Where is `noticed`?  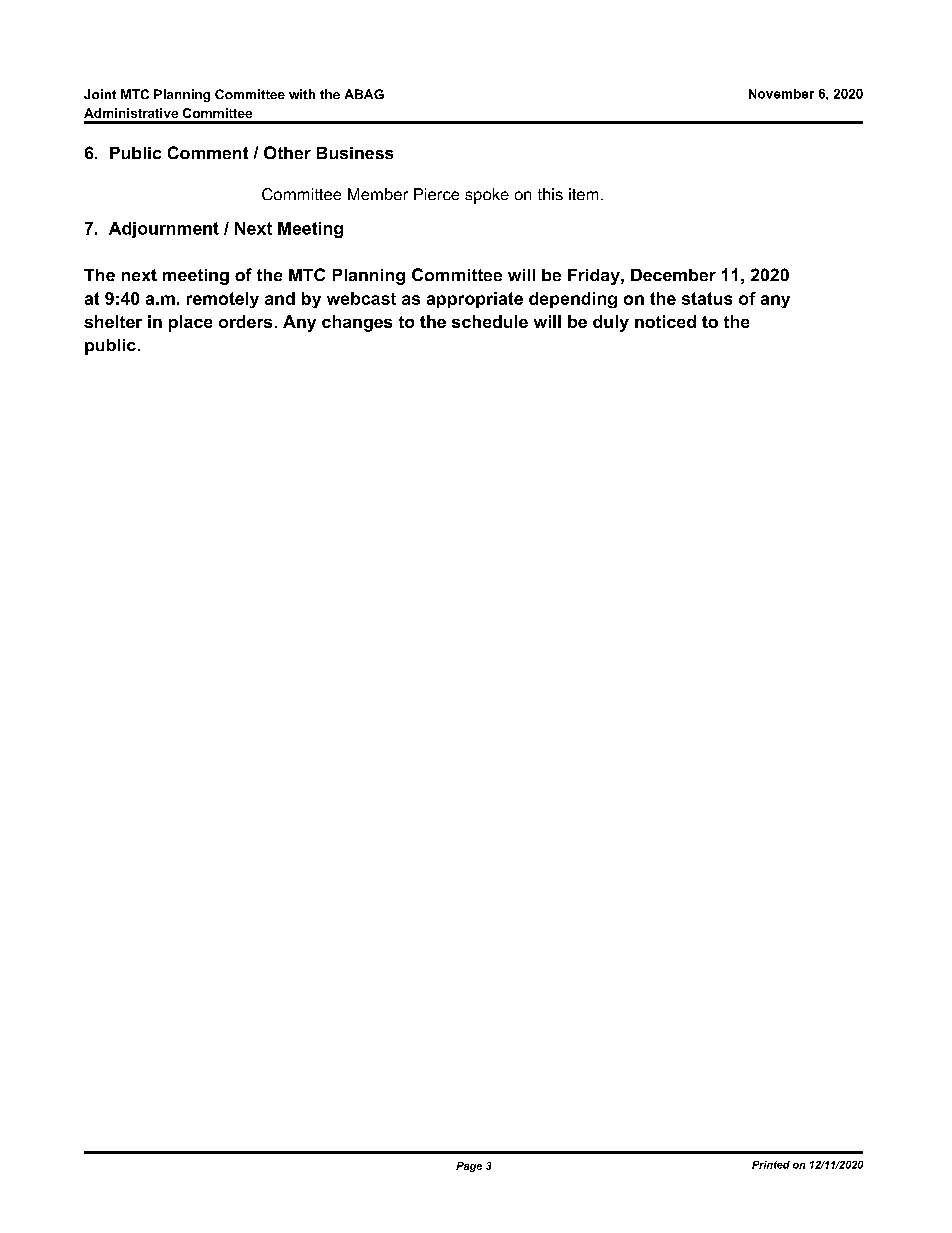 noticed is located at coordinates (665, 321).
